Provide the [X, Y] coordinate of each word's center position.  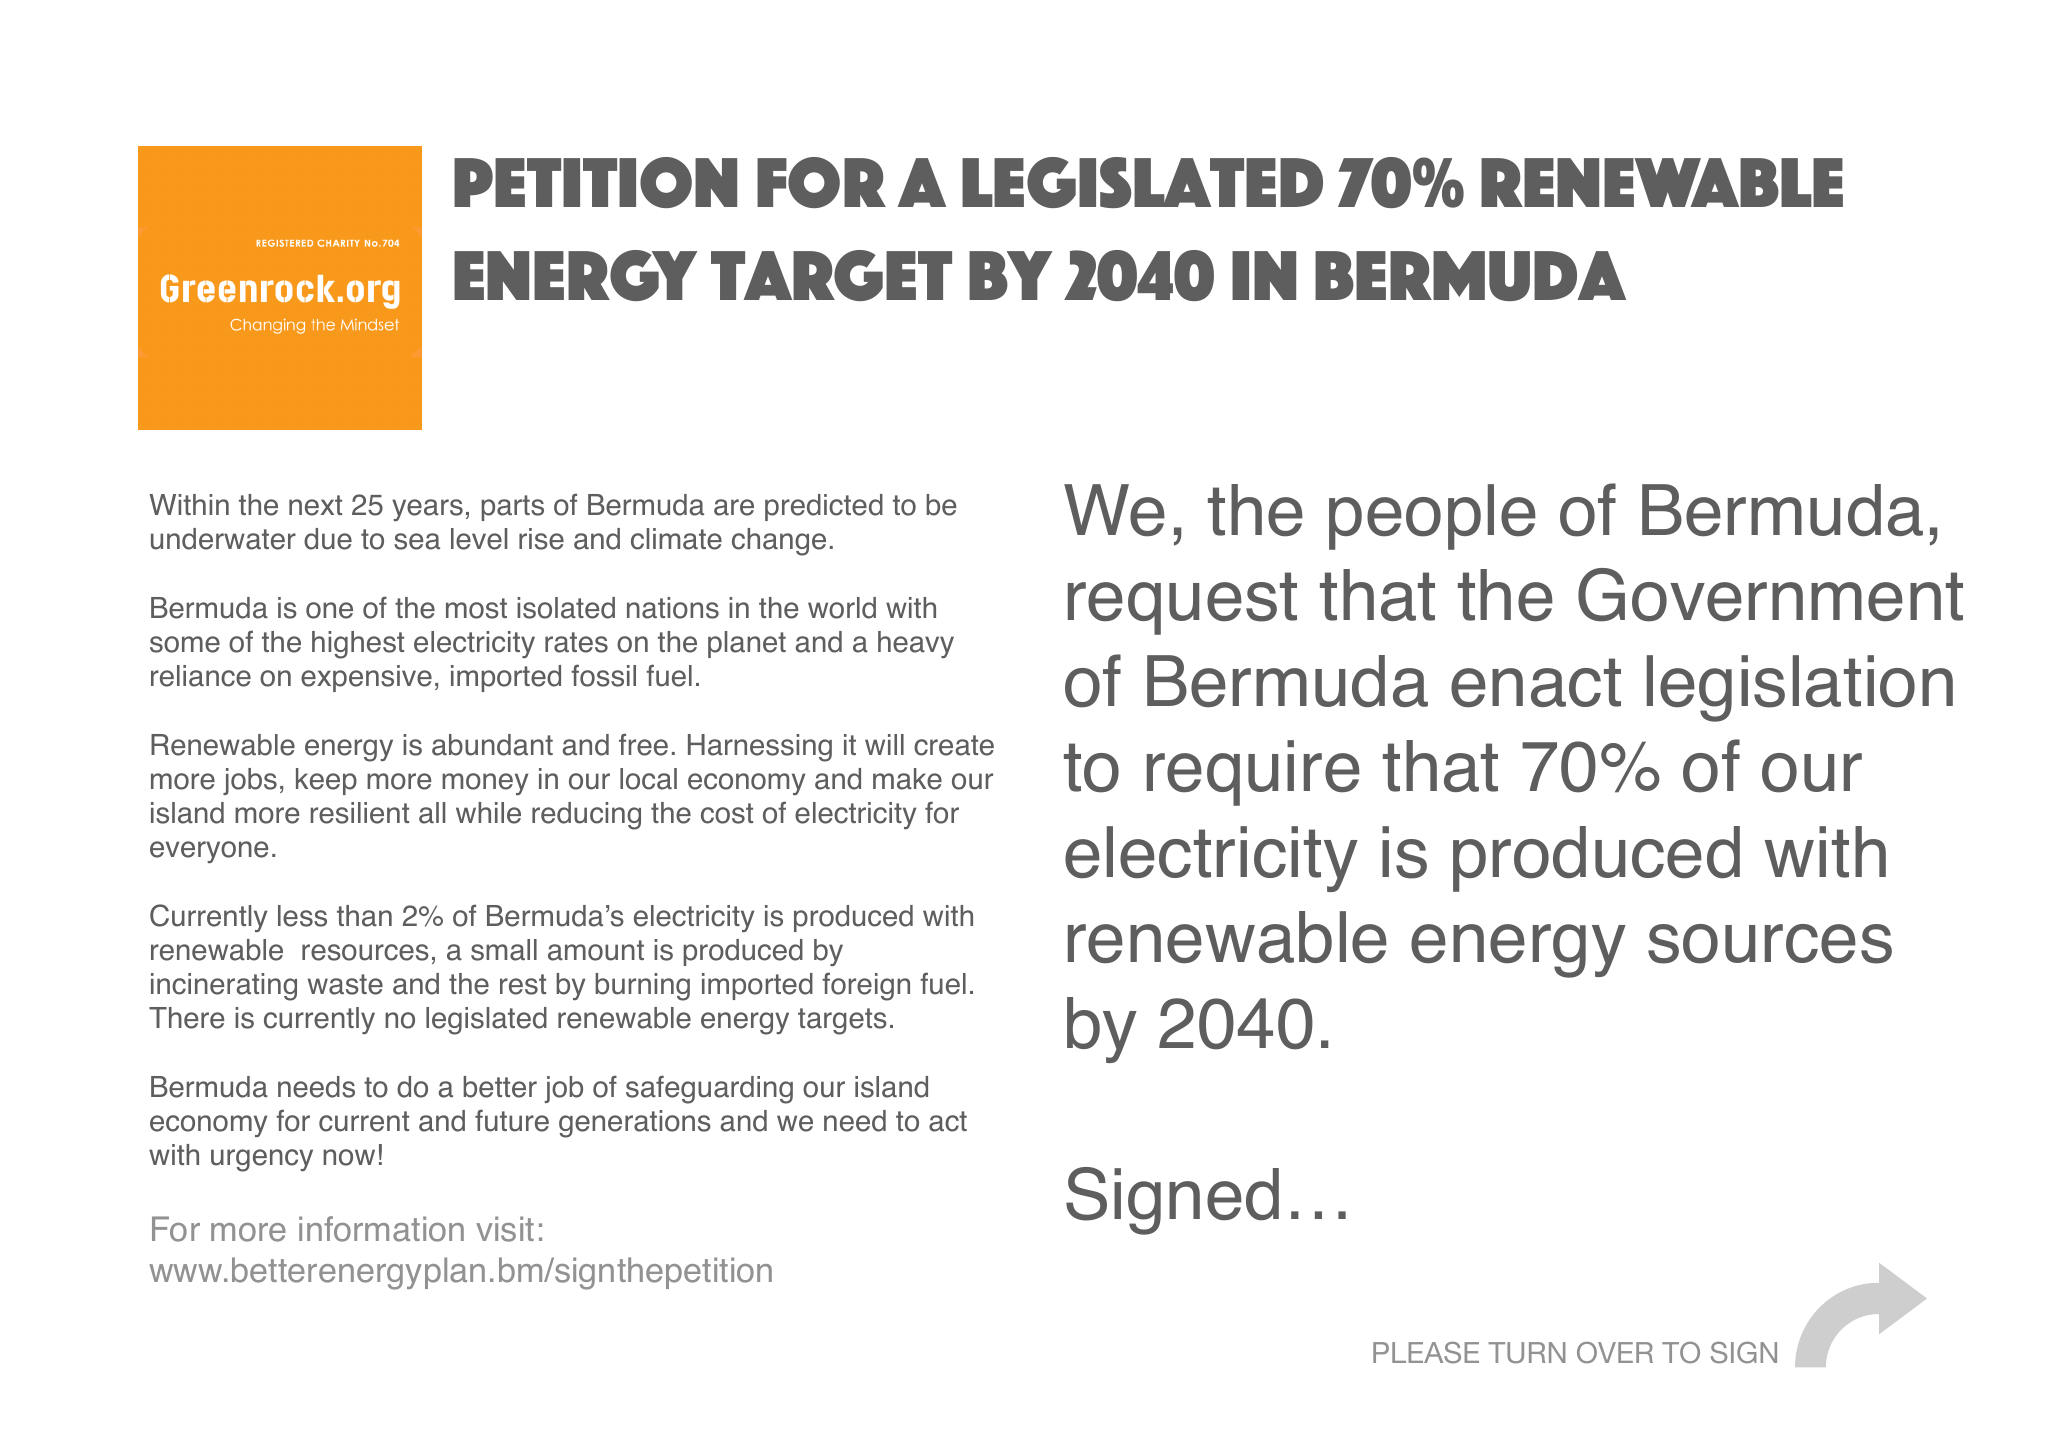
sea [417, 541]
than [364, 916]
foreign [866, 986]
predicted [824, 507]
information [381, 1229]
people [1432, 517]
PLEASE [1426, 1352]
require [1253, 773]
